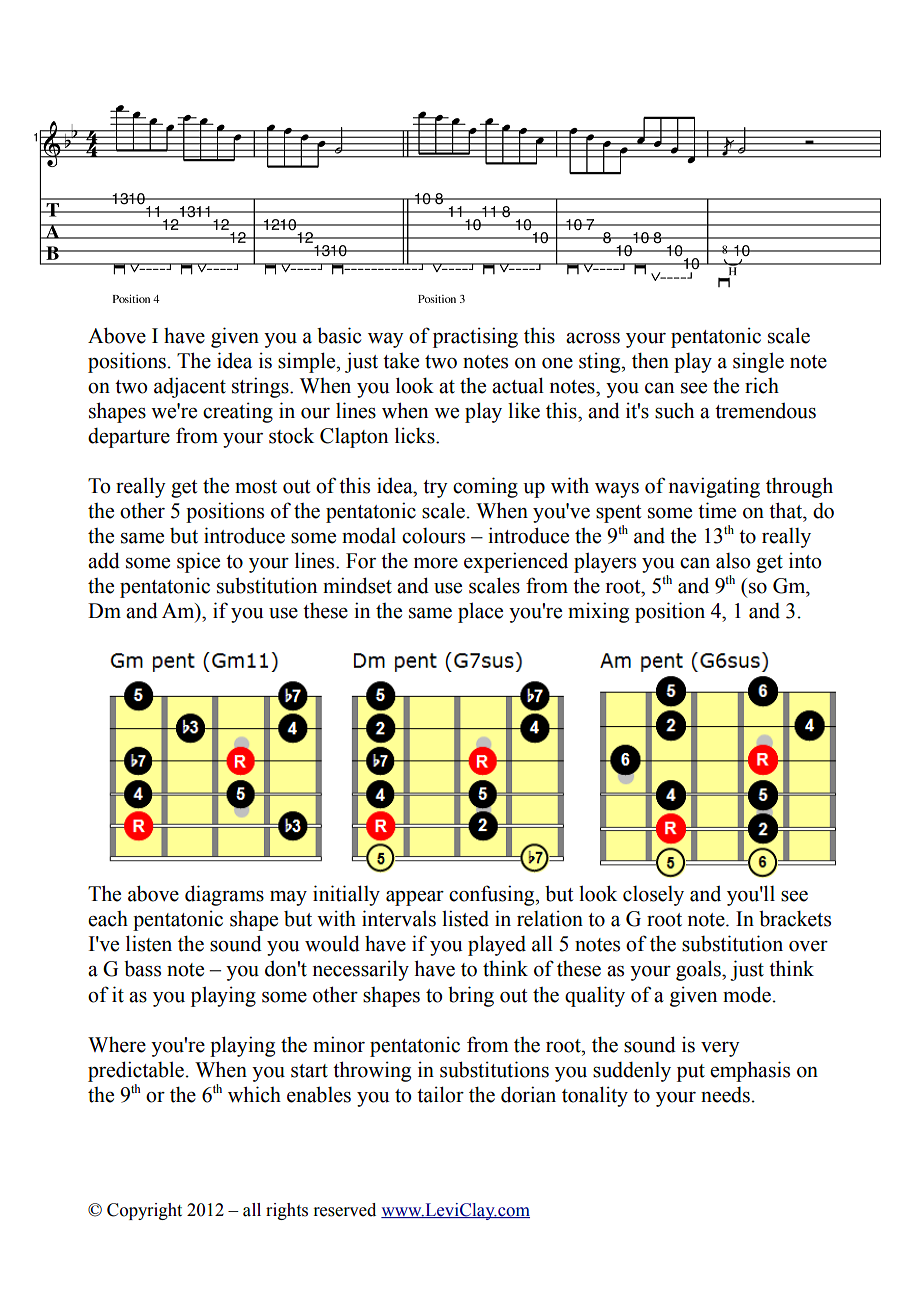 This page has height=1308, width=924. What do you see at coordinates (142, 968) in the page?
I see `bass` at bounding box center [142, 968].
